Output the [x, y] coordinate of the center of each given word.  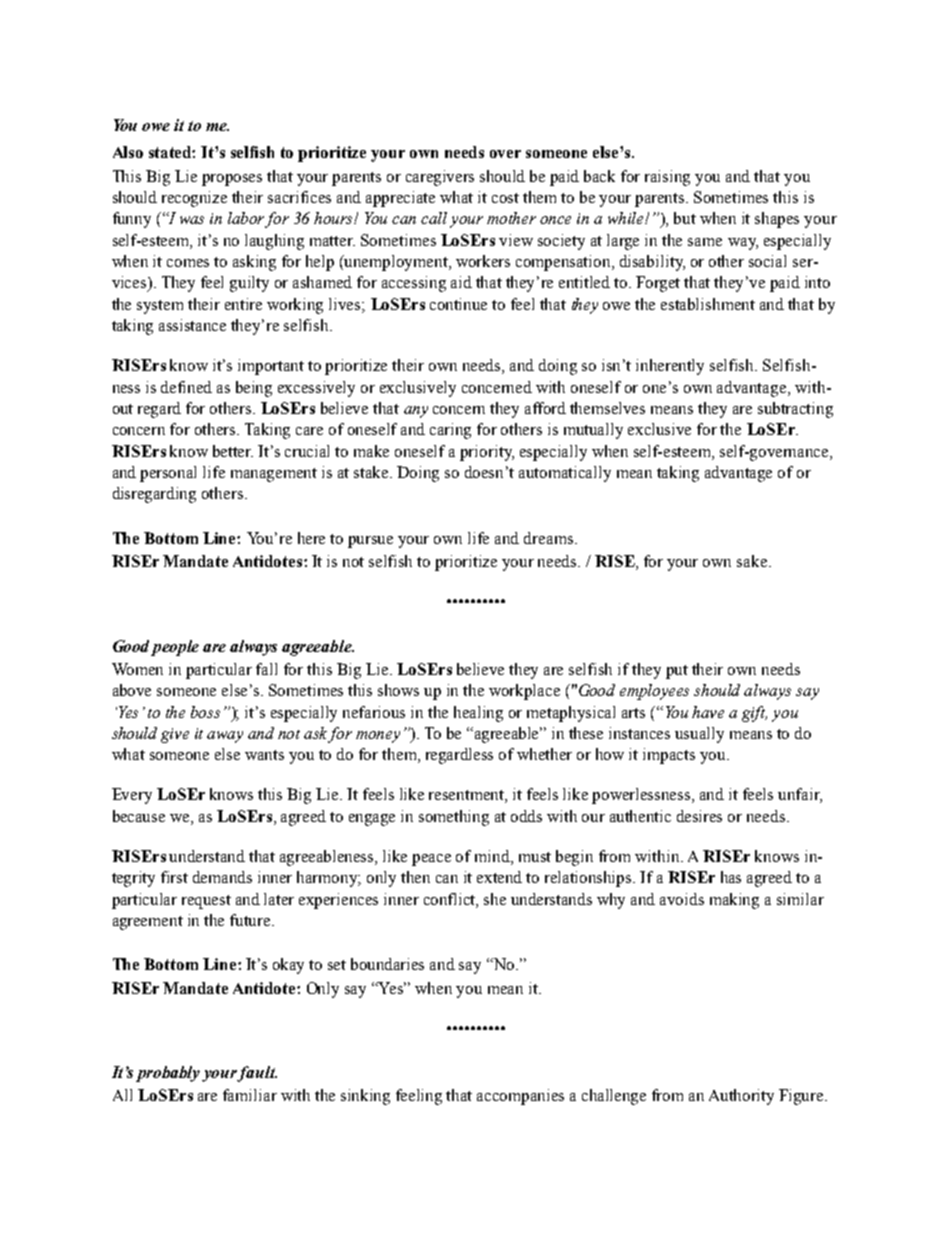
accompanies [520, 1097]
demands [222, 877]
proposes [232, 180]
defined [186, 387]
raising [667, 178]
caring [450, 431]
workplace [524, 692]
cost [505, 198]
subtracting [795, 410]
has [731, 877]
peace [431, 860]
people [175, 648]
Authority [741, 1097]
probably [168, 1074]
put [677, 672]
